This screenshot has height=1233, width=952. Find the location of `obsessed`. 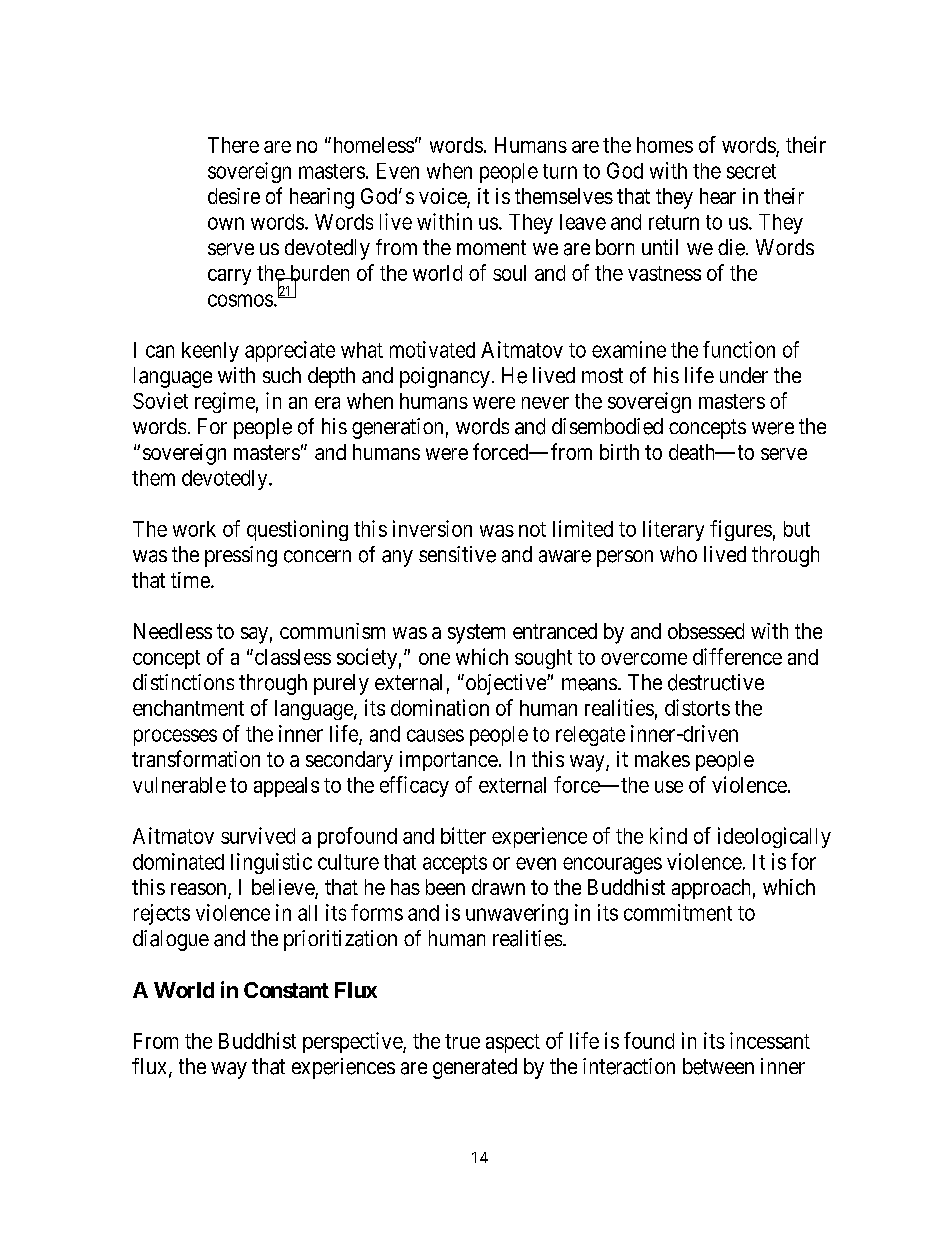

obsessed is located at coordinates (706, 631).
